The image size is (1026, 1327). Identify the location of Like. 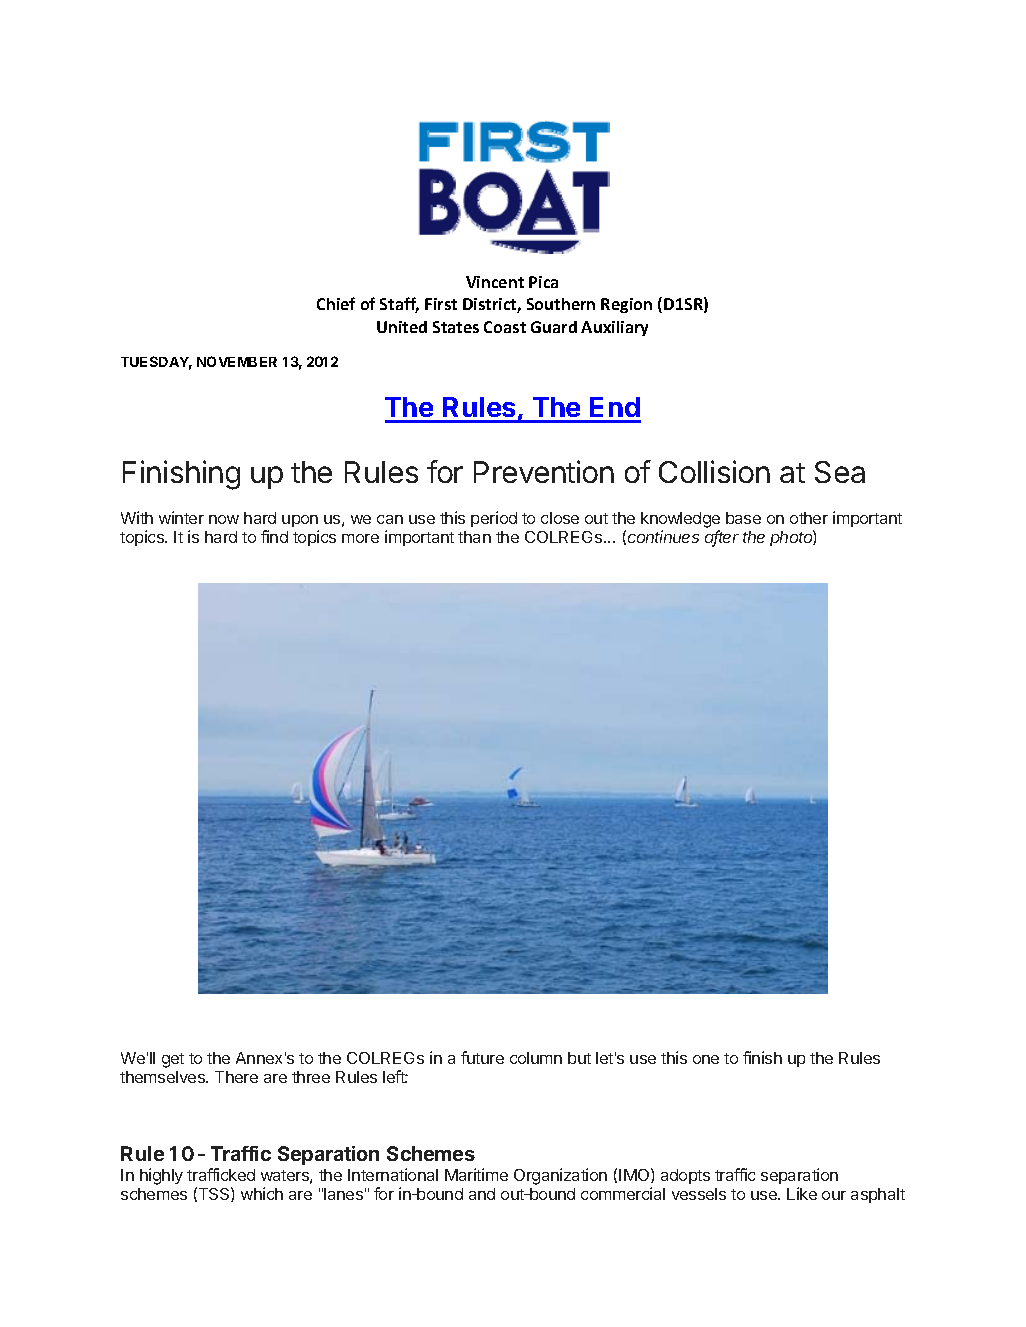
(802, 1193).
